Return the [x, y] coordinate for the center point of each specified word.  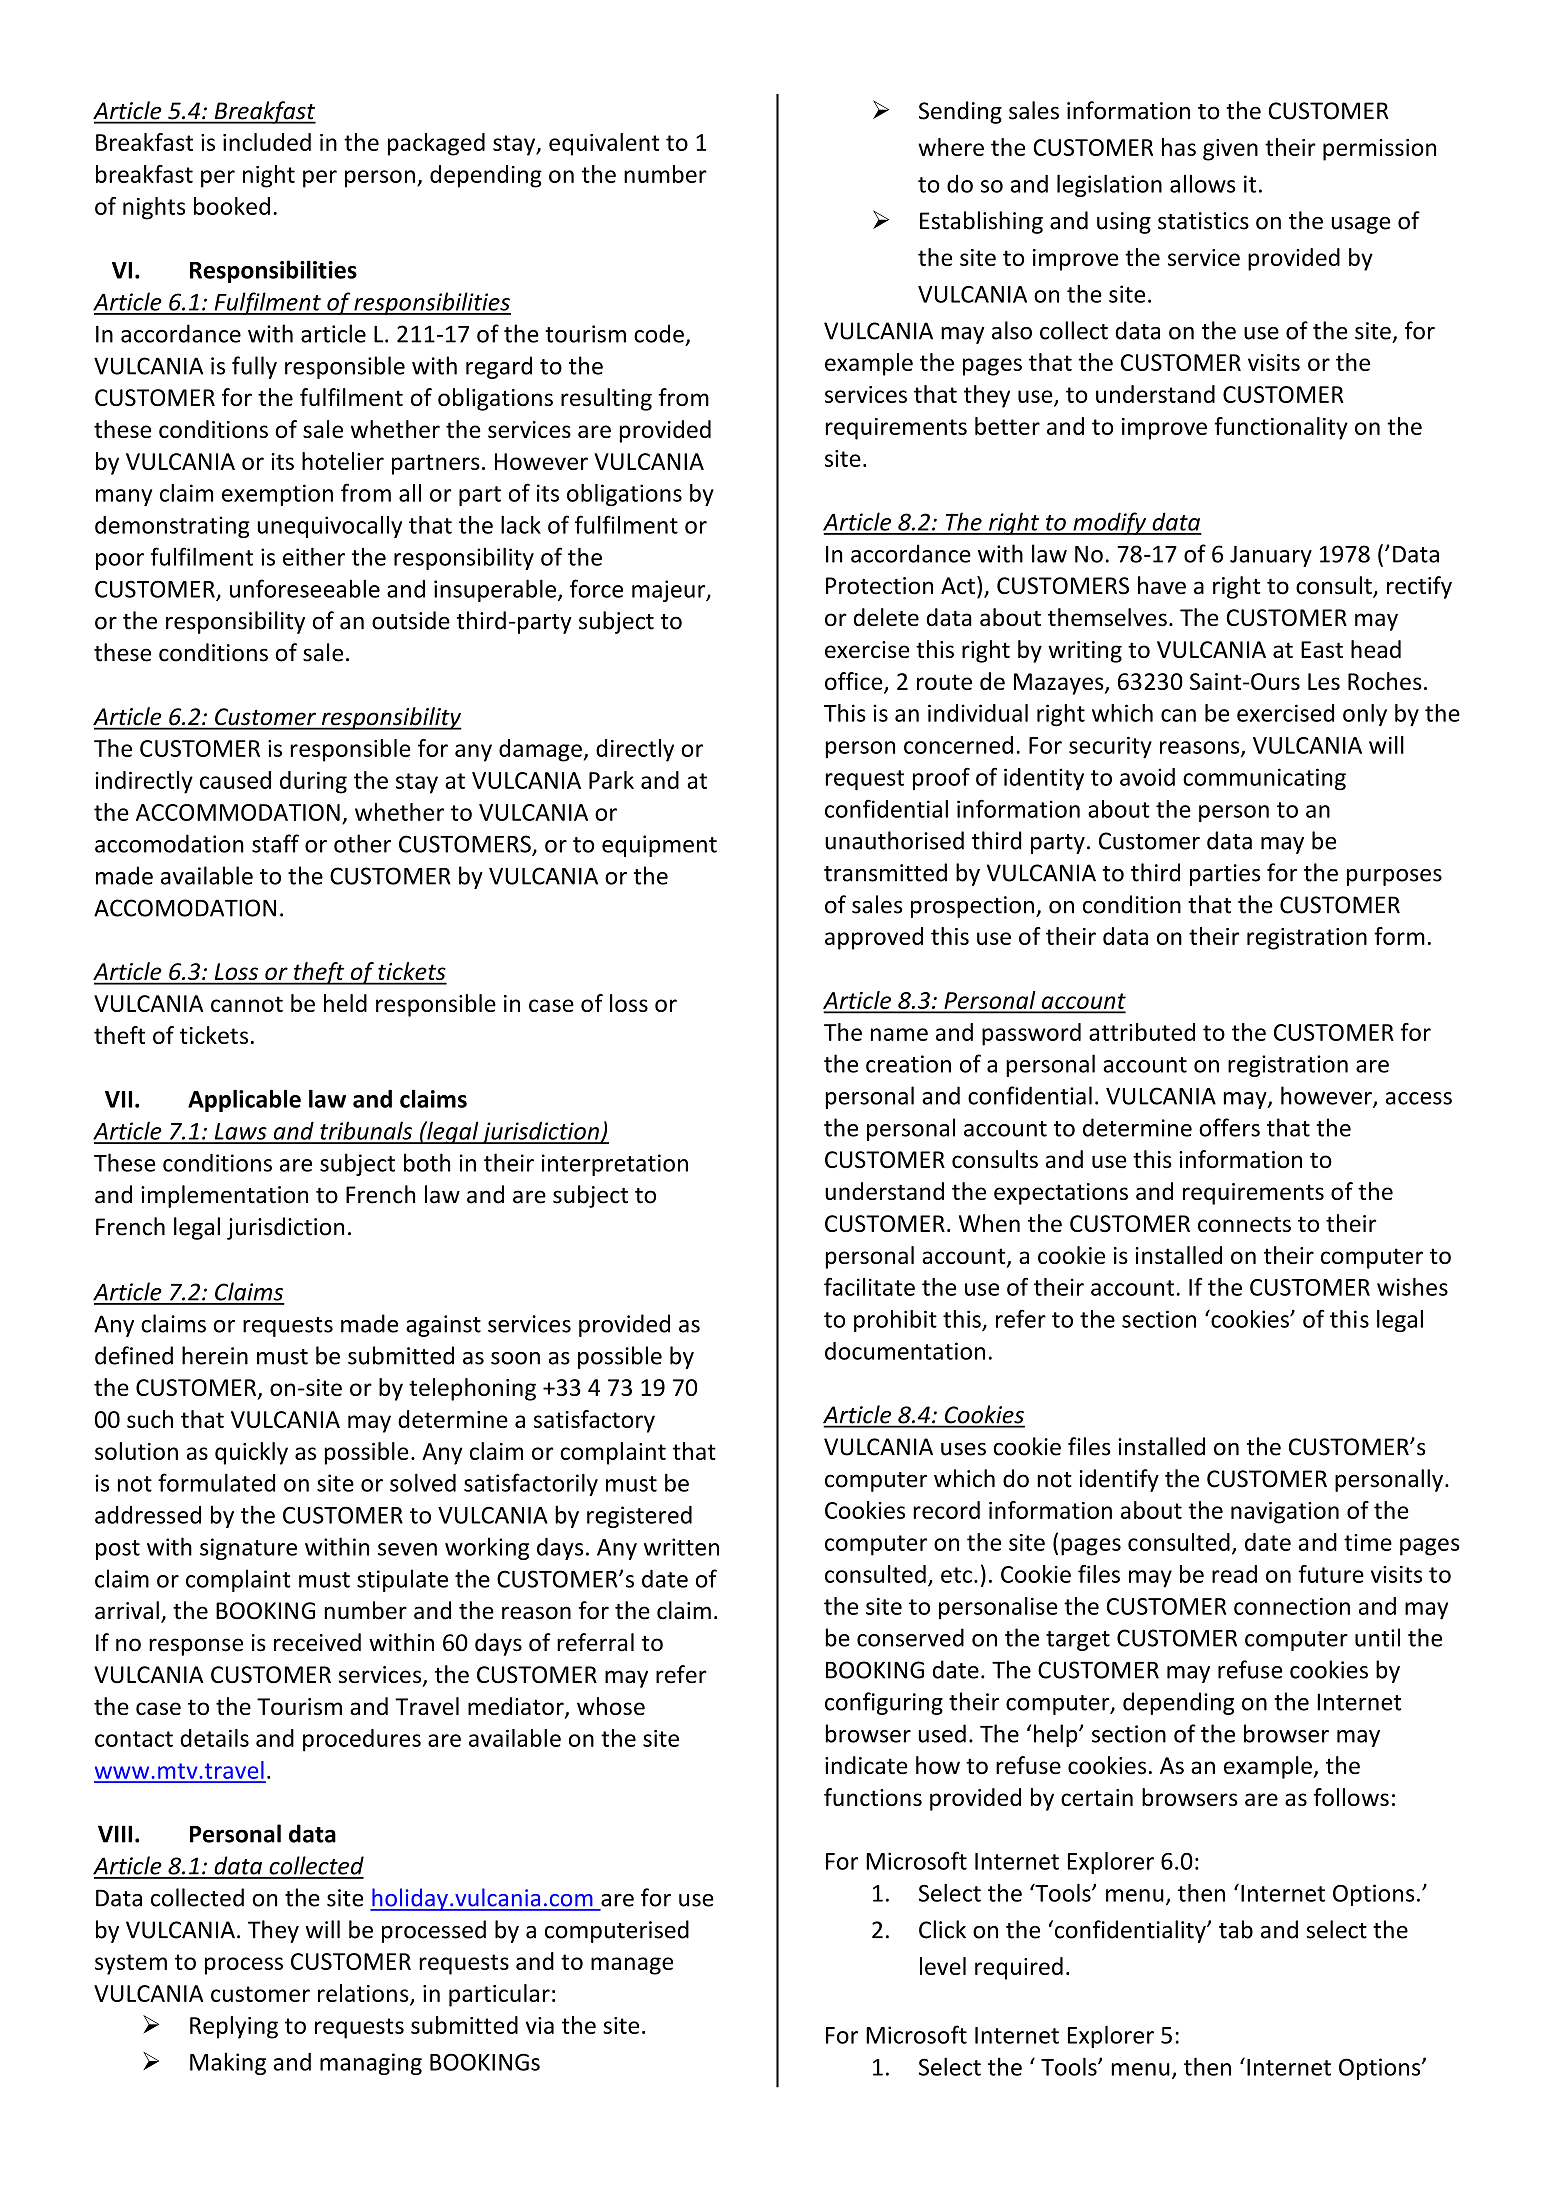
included [267, 142]
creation [908, 1064]
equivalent [604, 144]
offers [1229, 1127]
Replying [234, 2027]
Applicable [244, 1100]
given [1230, 150]
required [1019, 1968]
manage [632, 1966]
